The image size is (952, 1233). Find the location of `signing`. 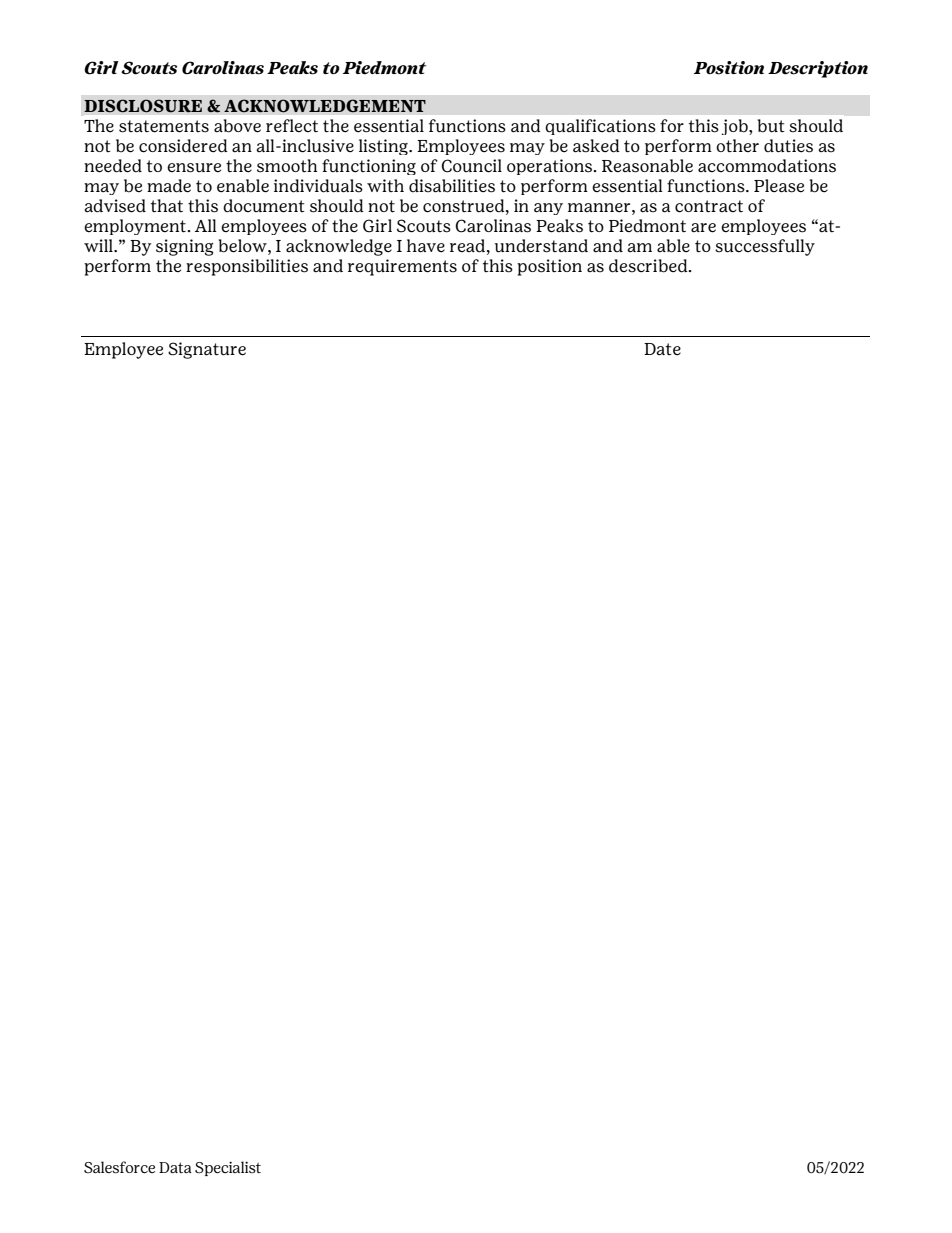

signing is located at coordinates (185, 247).
